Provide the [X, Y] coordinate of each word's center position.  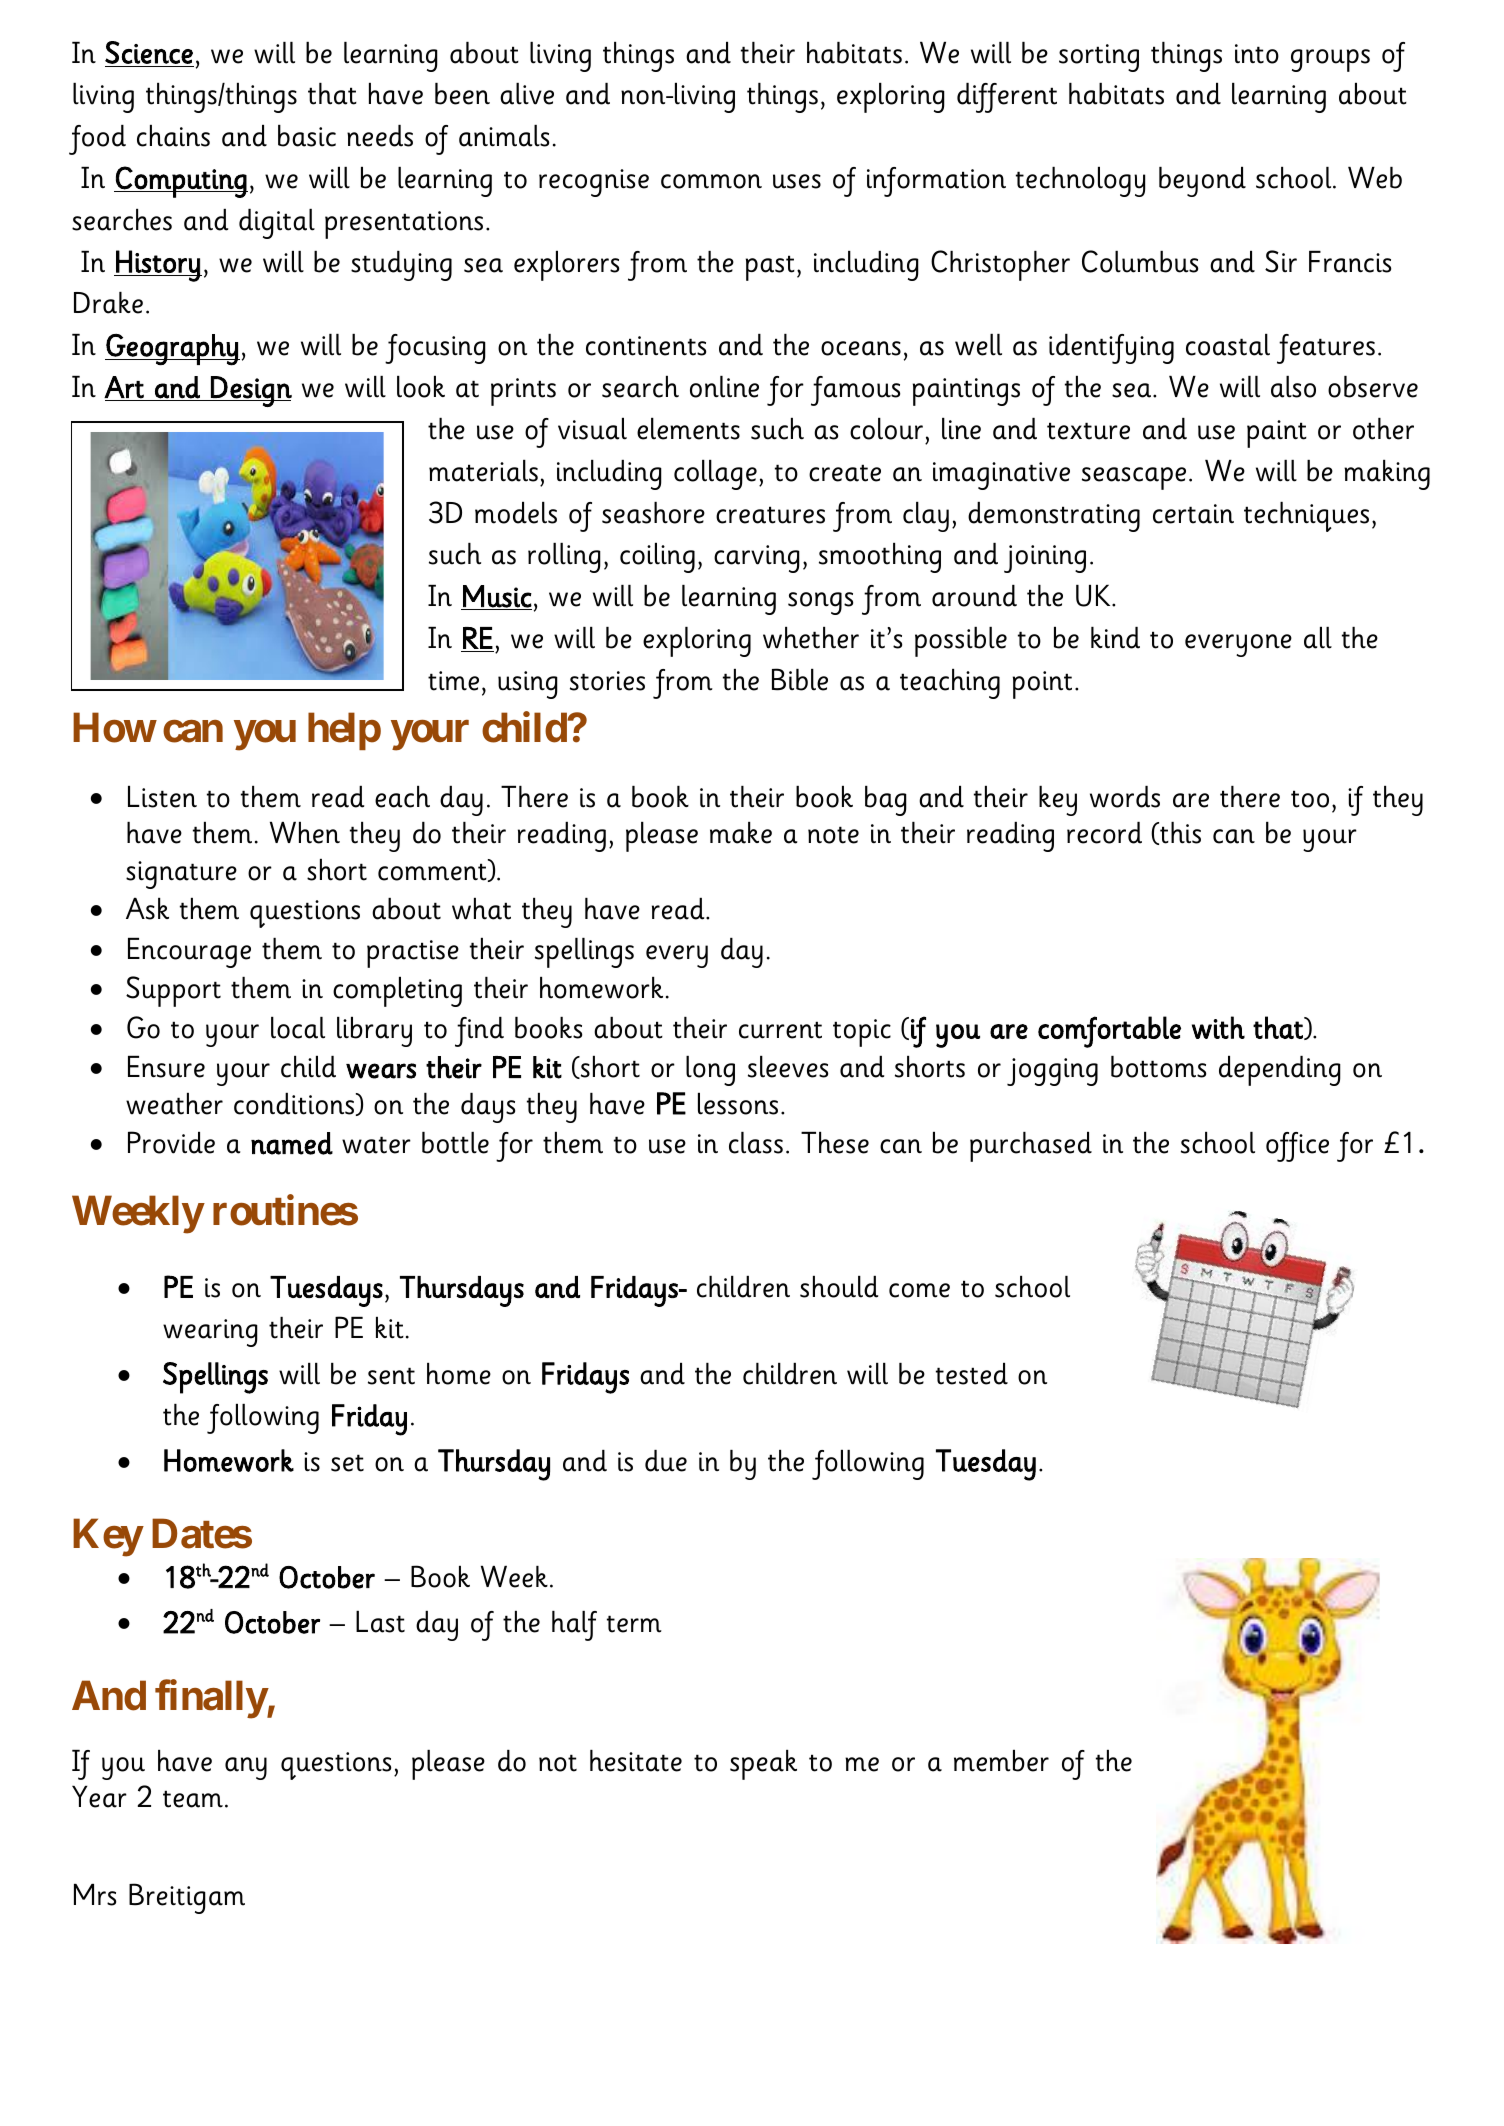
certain [1193, 514]
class [756, 1143]
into [1257, 54]
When [305, 833]
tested [972, 1374]
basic [307, 136]
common [711, 181]
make [741, 833]
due [666, 1461]
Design [250, 391]
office [1297, 1147]
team [193, 1799]
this [1179, 833]
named [292, 1143]
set [347, 1463]
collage [715, 475]
